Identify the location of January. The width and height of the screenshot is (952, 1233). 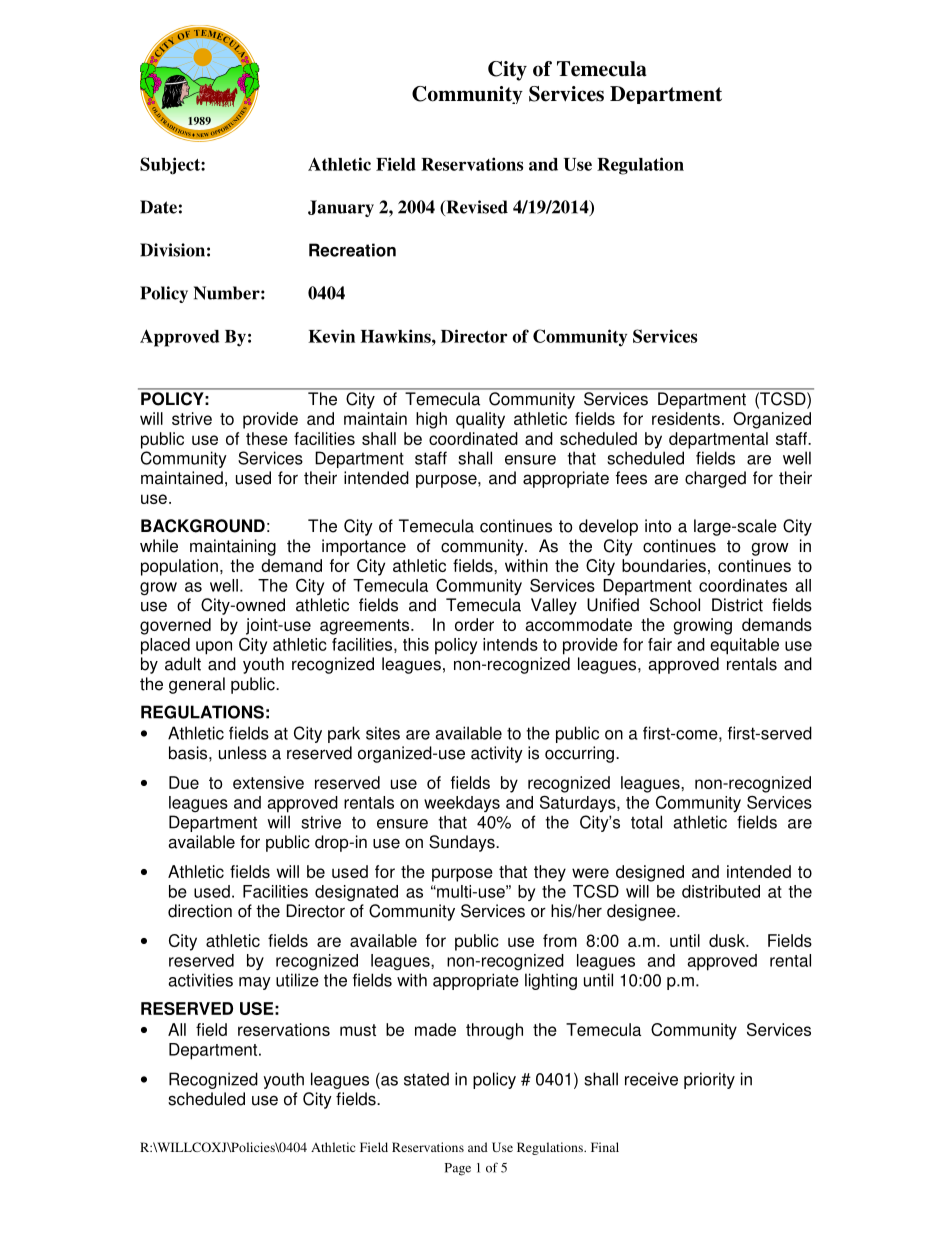
(341, 208).
